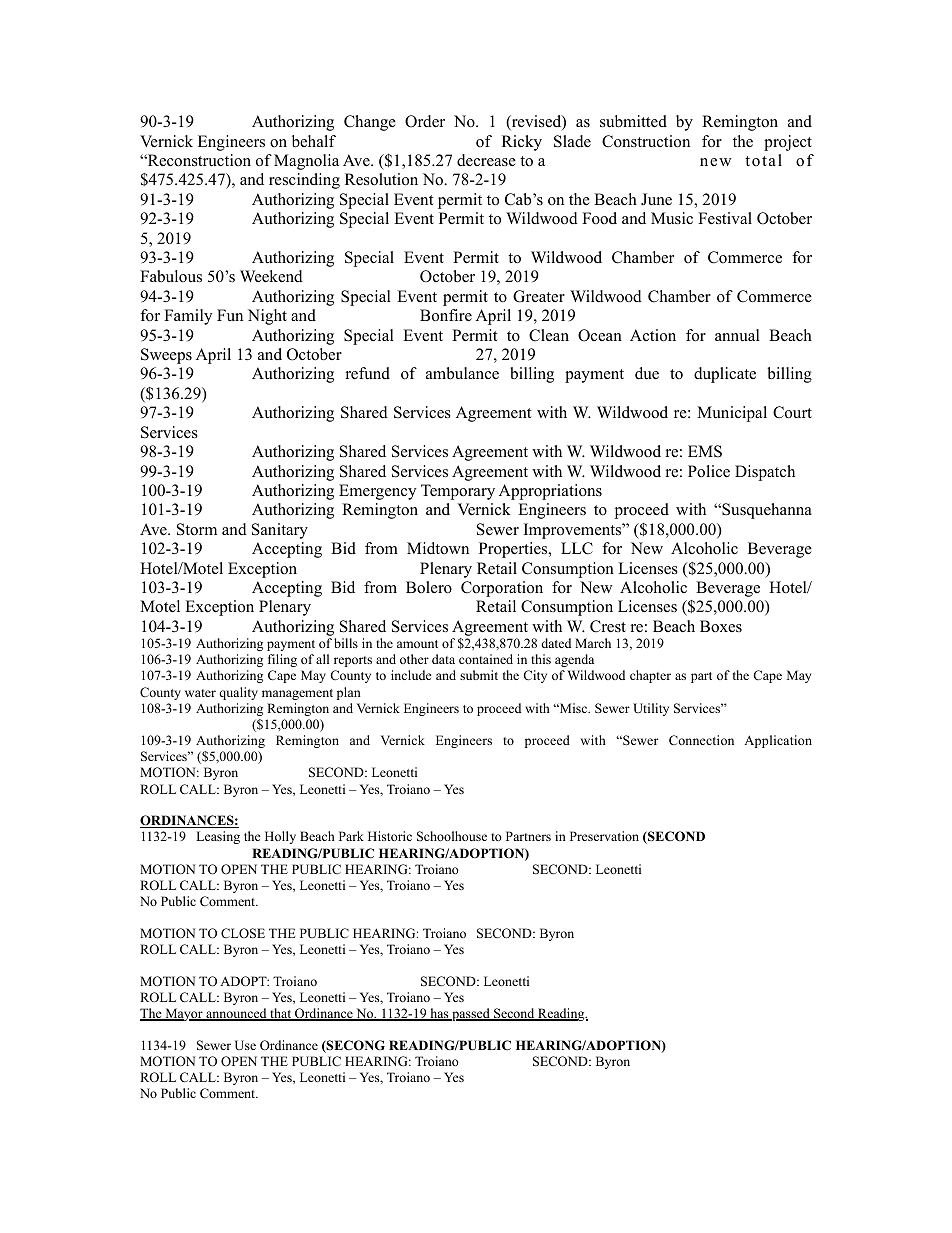 This screenshot has height=1233, width=952. Describe the element at coordinates (701, 740) in the screenshot. I see `Connection` at that location.
